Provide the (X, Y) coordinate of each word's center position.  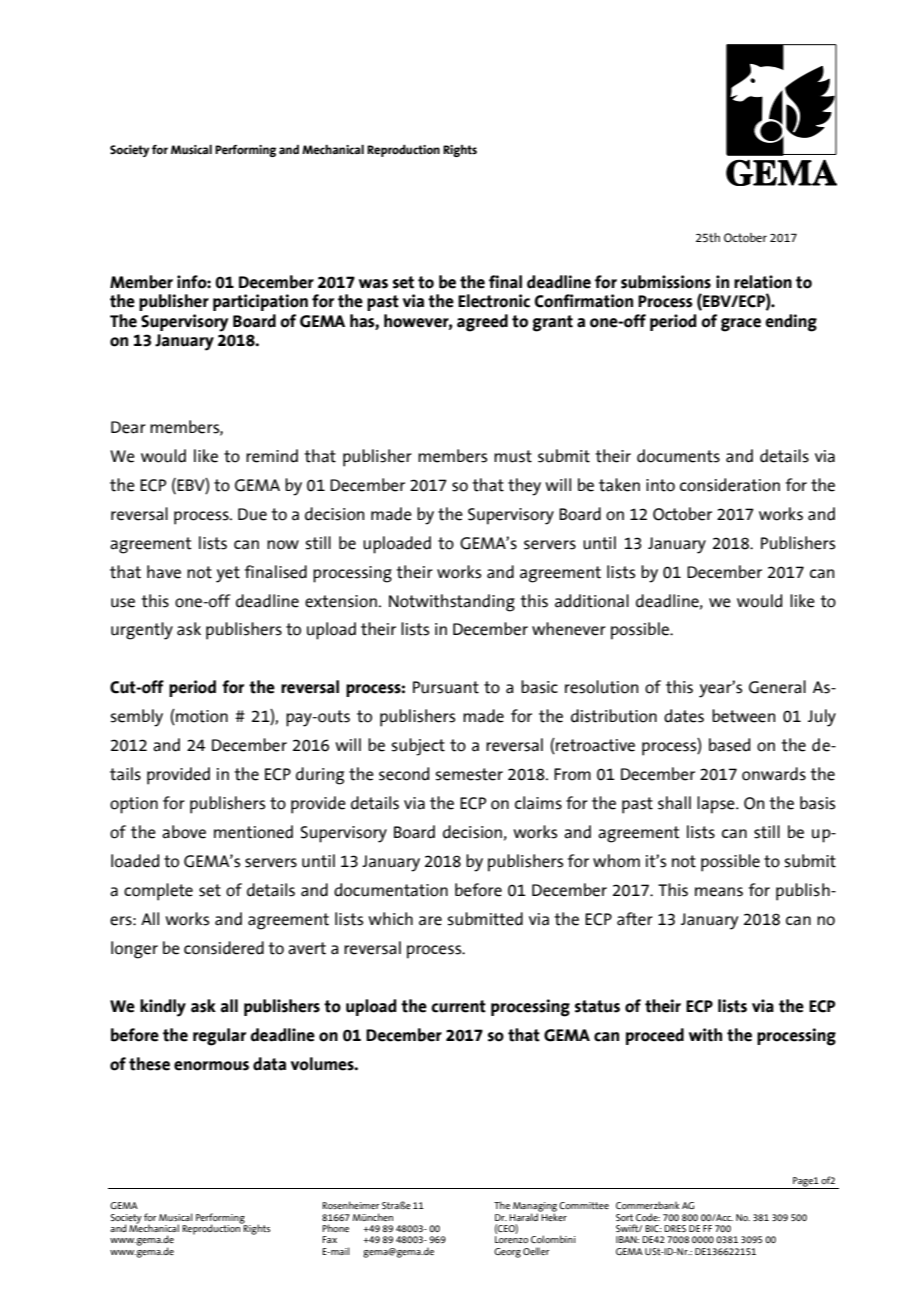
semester (469, 774)
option (134, 805)
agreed (482, 323)
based (729, 745)
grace (741, 325)
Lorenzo (511, 1239)
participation (260, 302)
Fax (329, 1239)
